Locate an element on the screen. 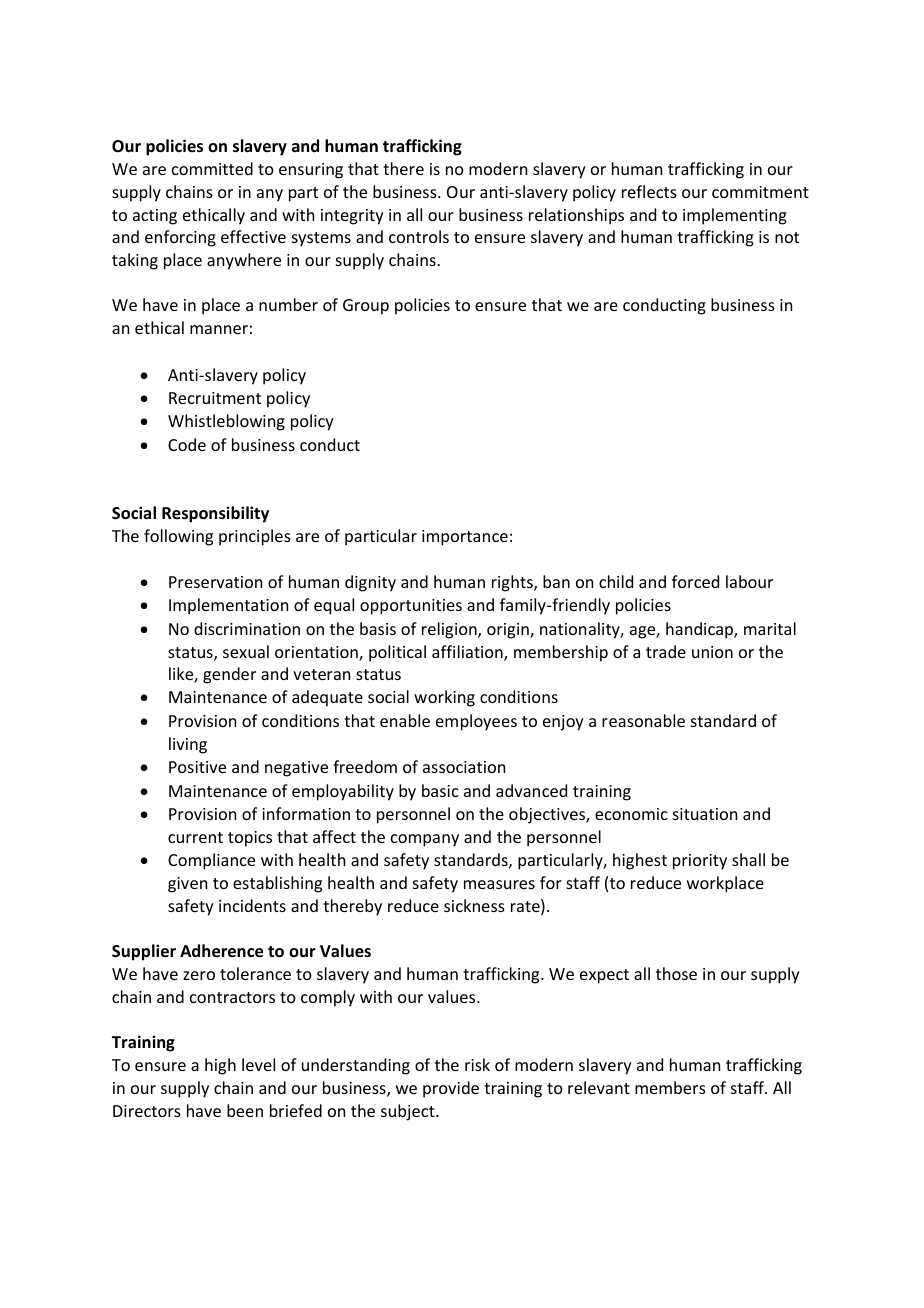  implementing is located at coordinates (735, 216).
